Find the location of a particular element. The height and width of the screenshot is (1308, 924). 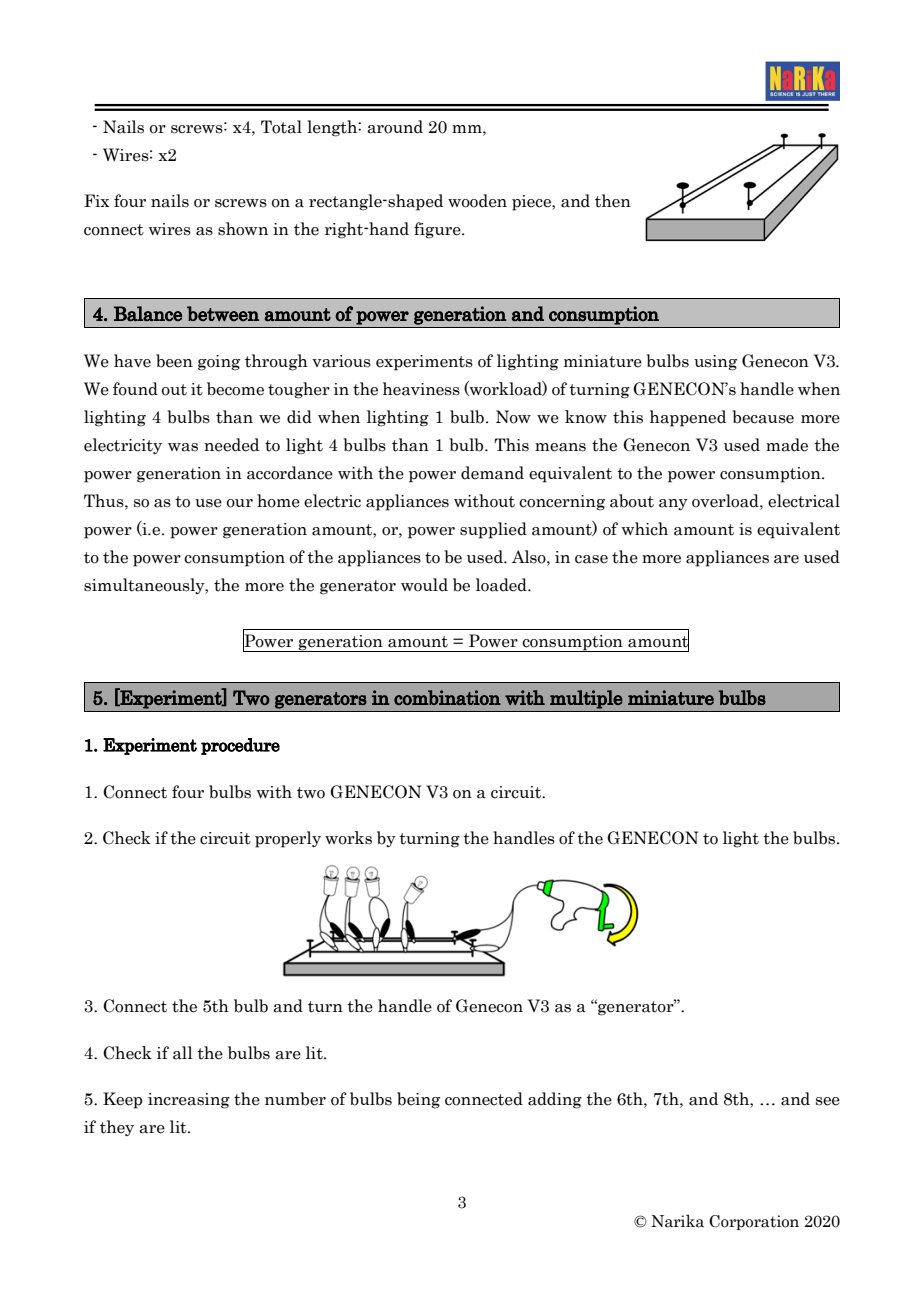

wooden is located at coordinates (477, 201).
